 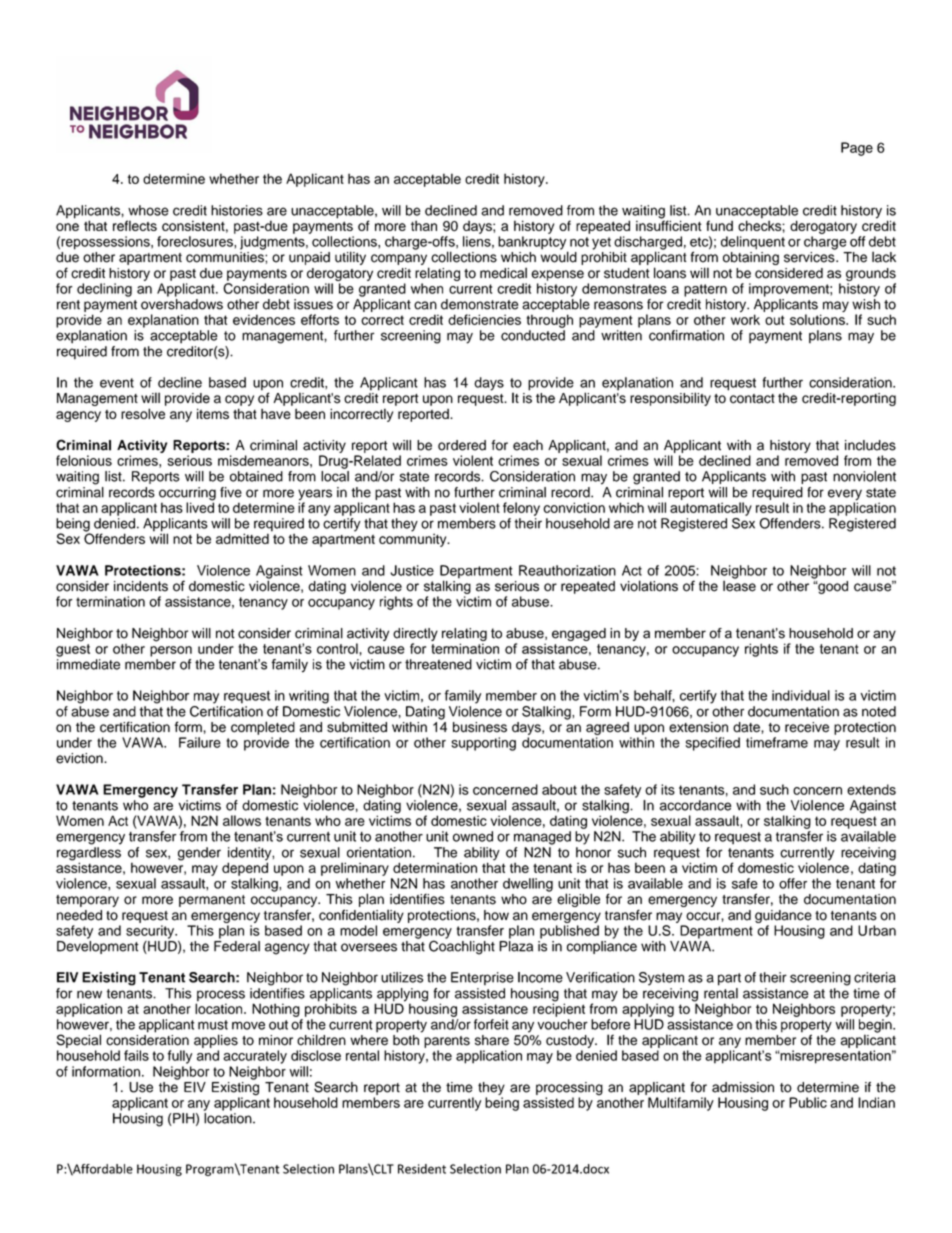 What do you see at coordinates (143, 413) in the screenshot?
I see `resolve` at bounding box center [143, 413].
